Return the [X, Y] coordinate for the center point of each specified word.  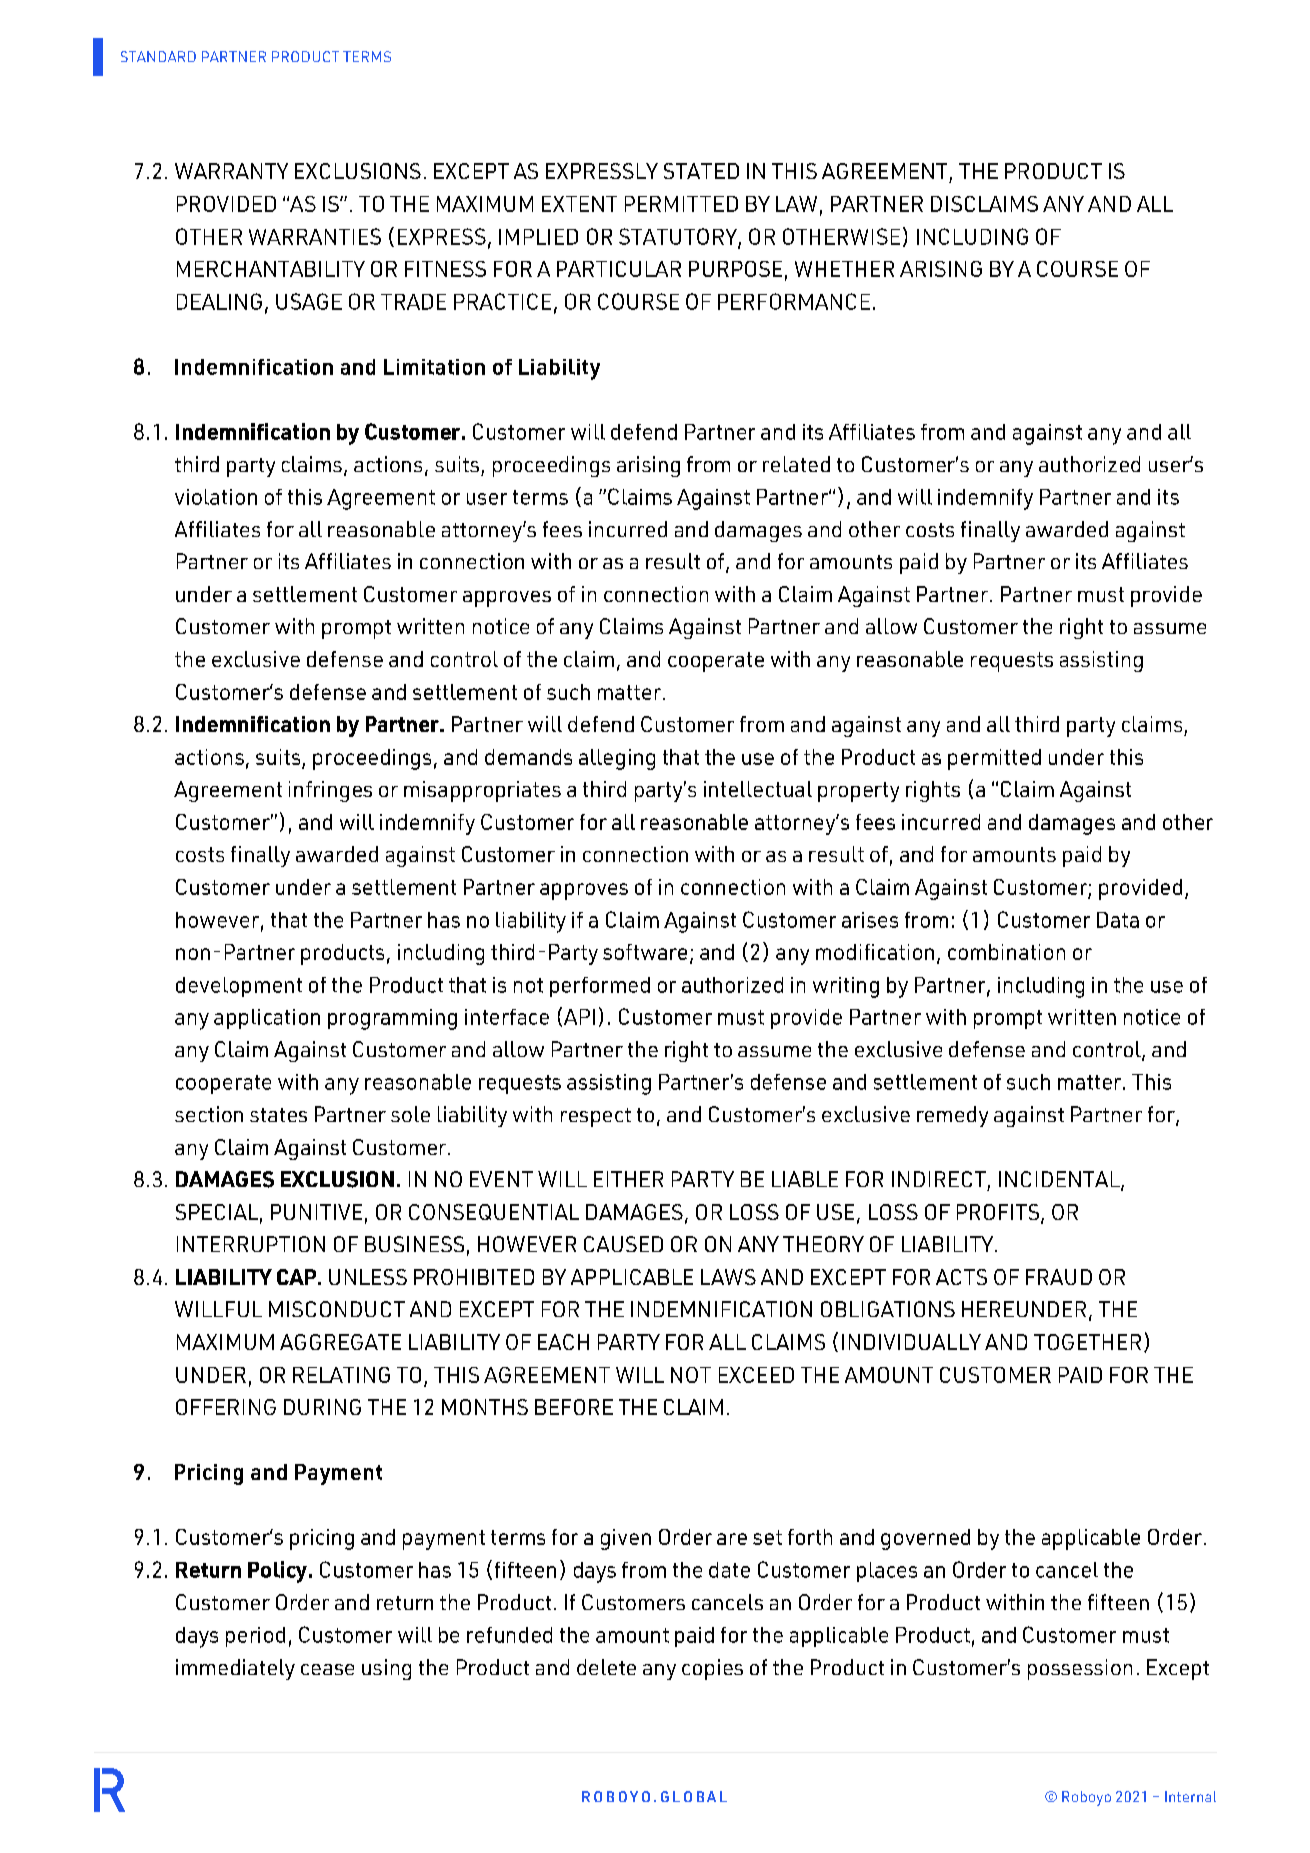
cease [327, 1669]
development [239, 987]
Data [1118, 920]
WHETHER [844, 269]
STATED [701, 171]
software [645, 952]
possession [1080, 1669]
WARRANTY [231, 171]
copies [712, 1669]
